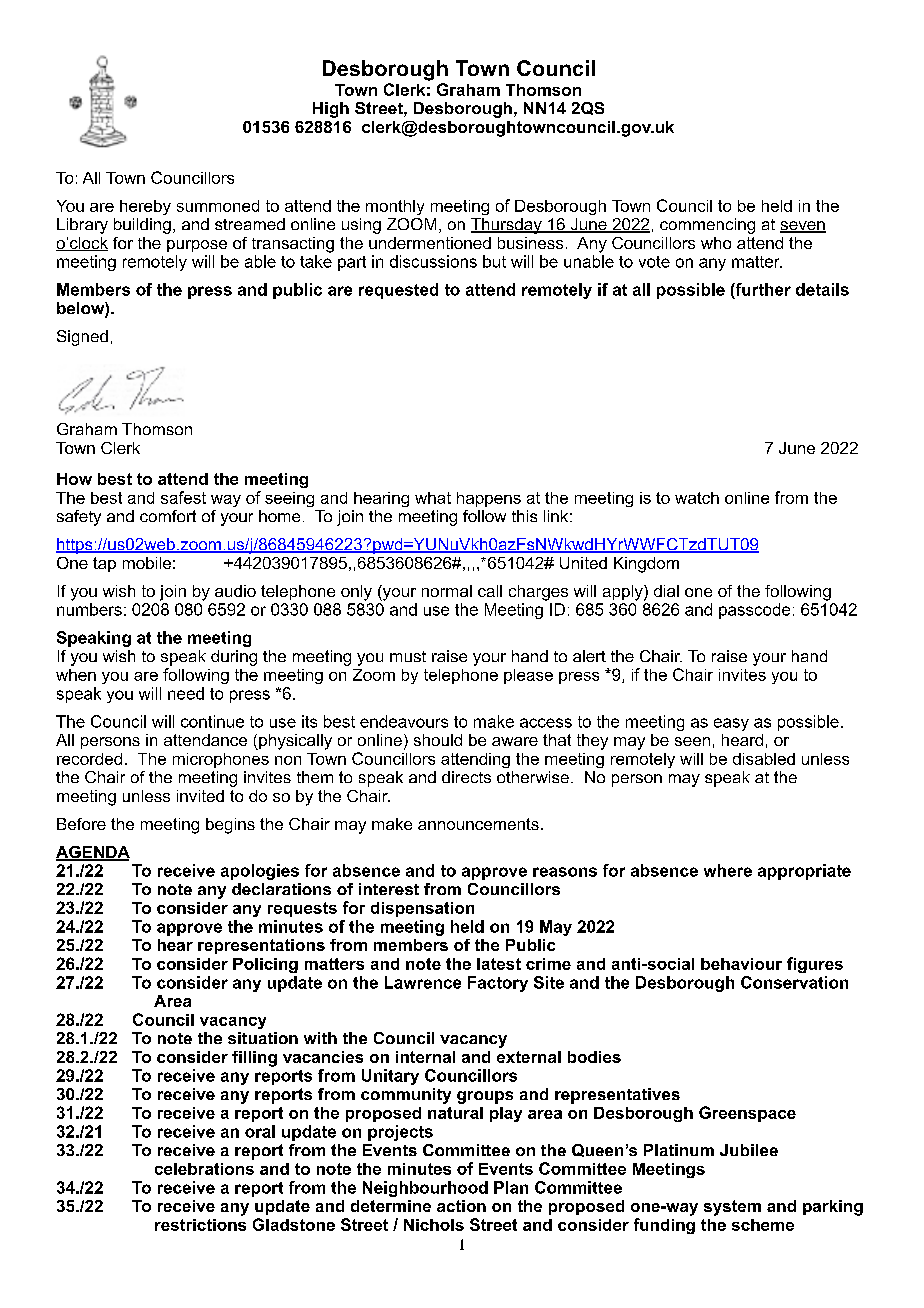 This image has width=924, height=1308. Describe the element at coordinates (728, 870) in the image. I see `where` at that location.
